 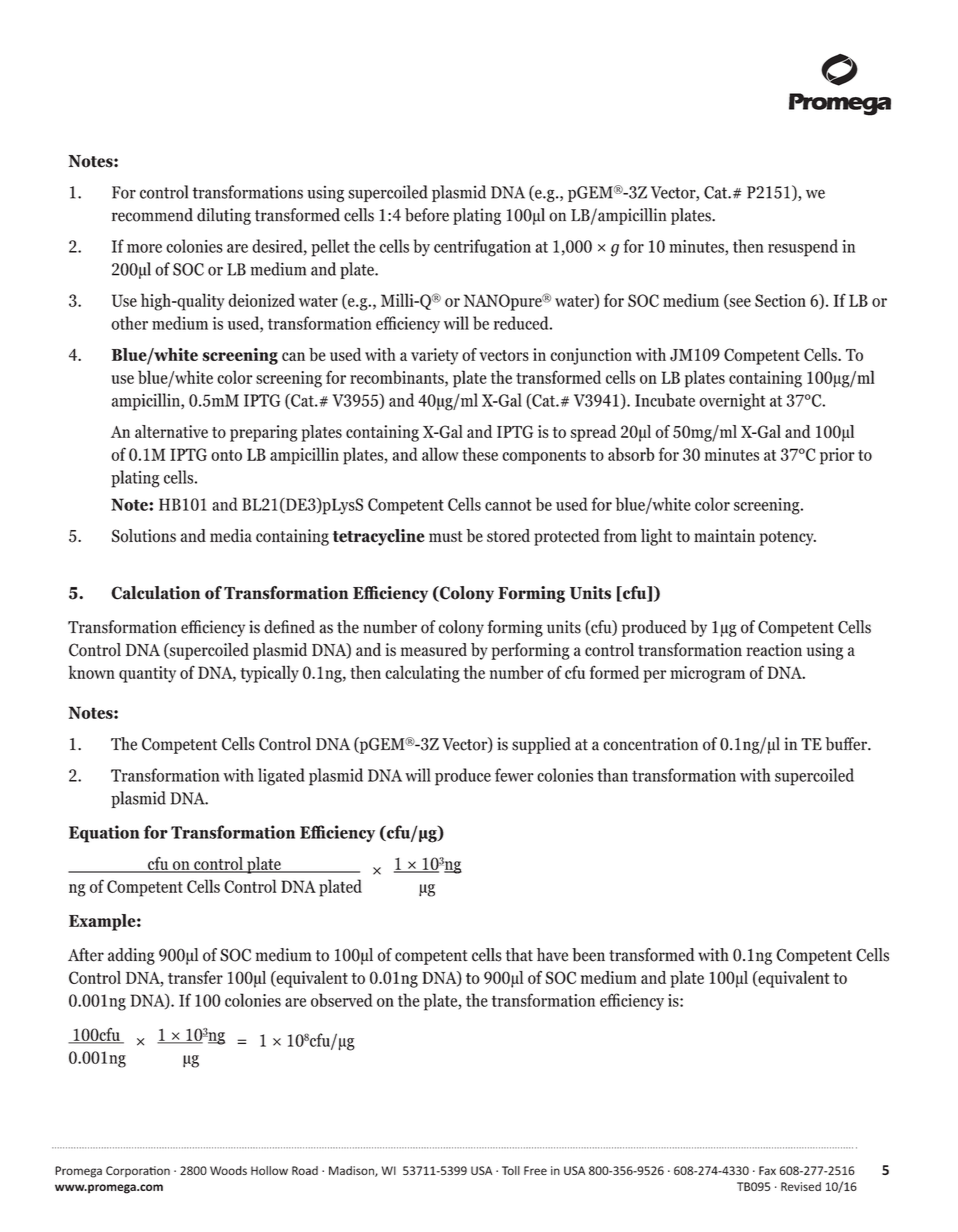 I want to click on Corporation, so click(x=138, y=1171).
